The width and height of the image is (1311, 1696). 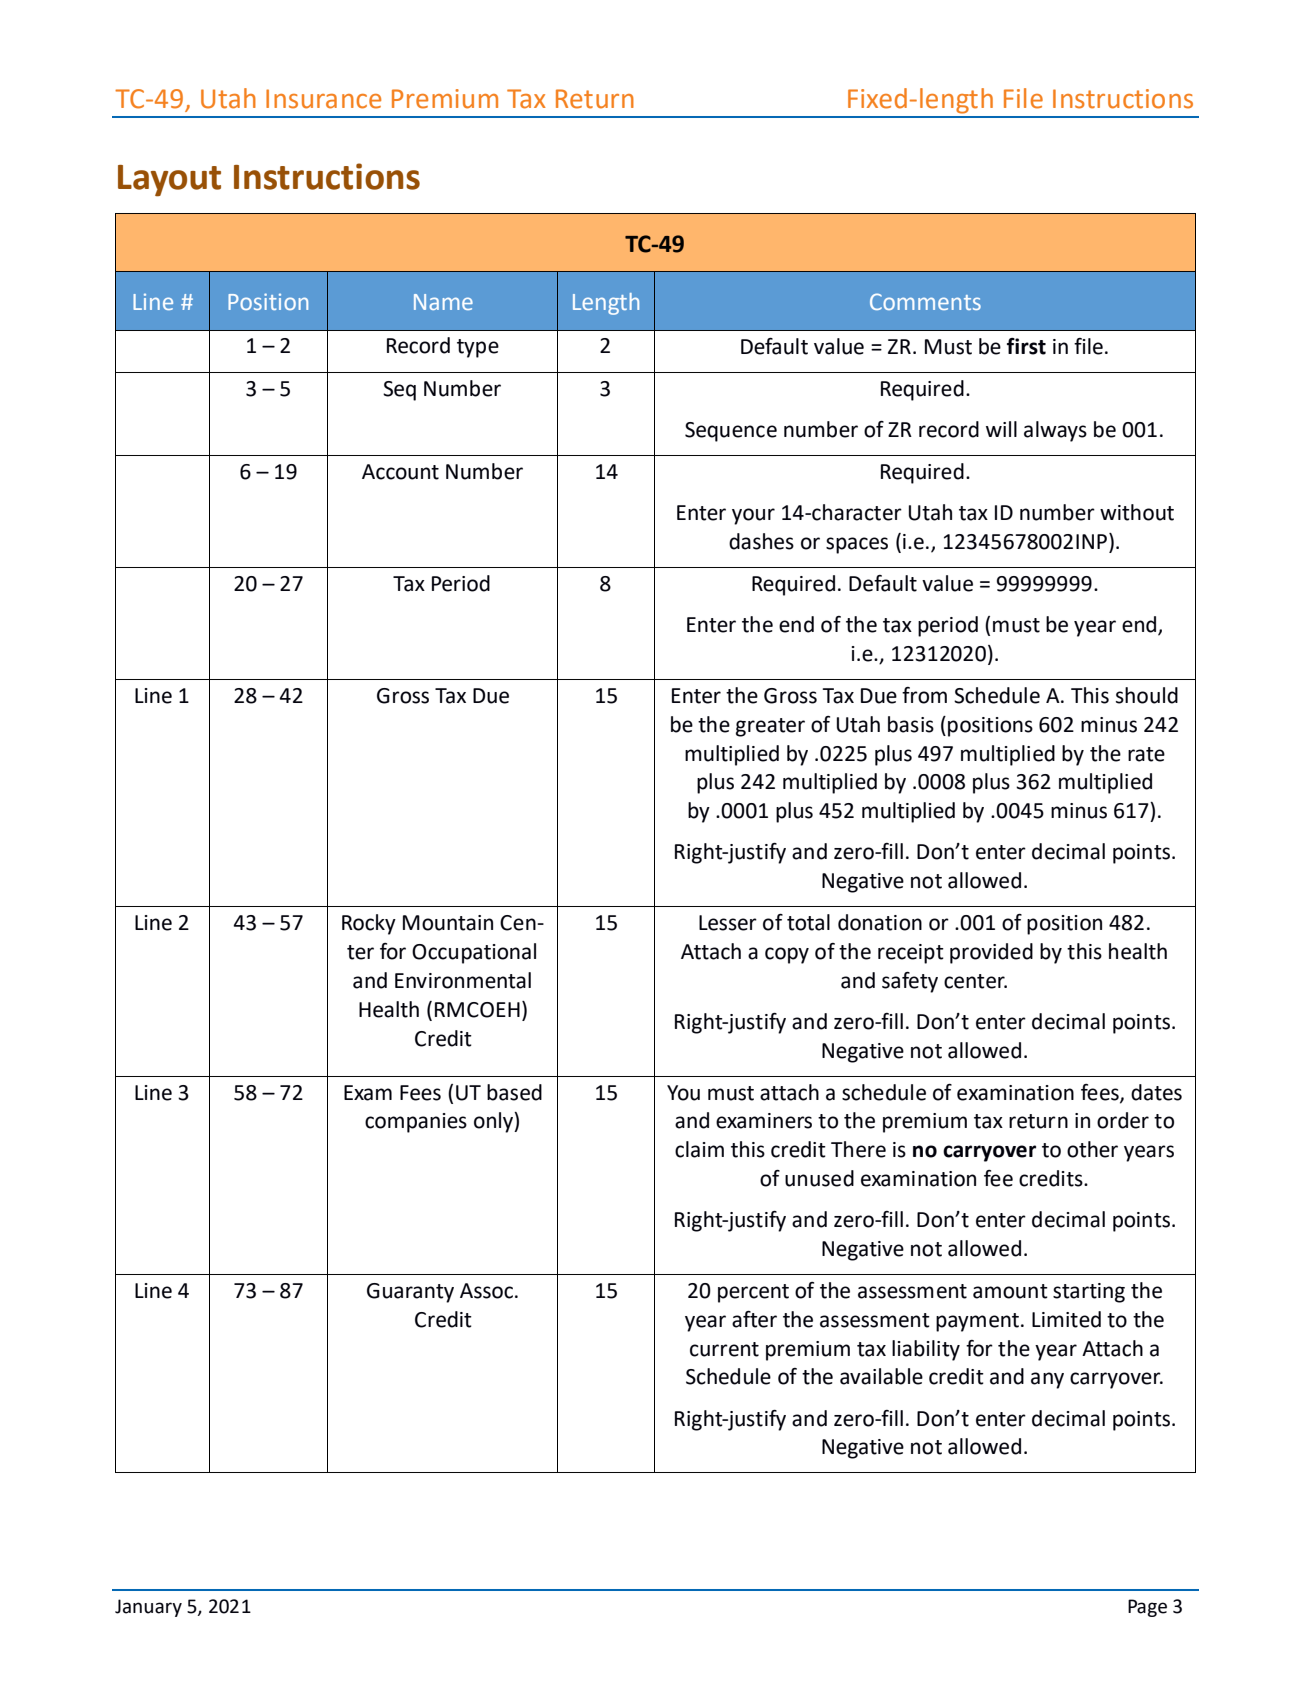 What do you see at coordinates (991, 953) in the image?
I see `provided` at bounding box center [991, 953].
